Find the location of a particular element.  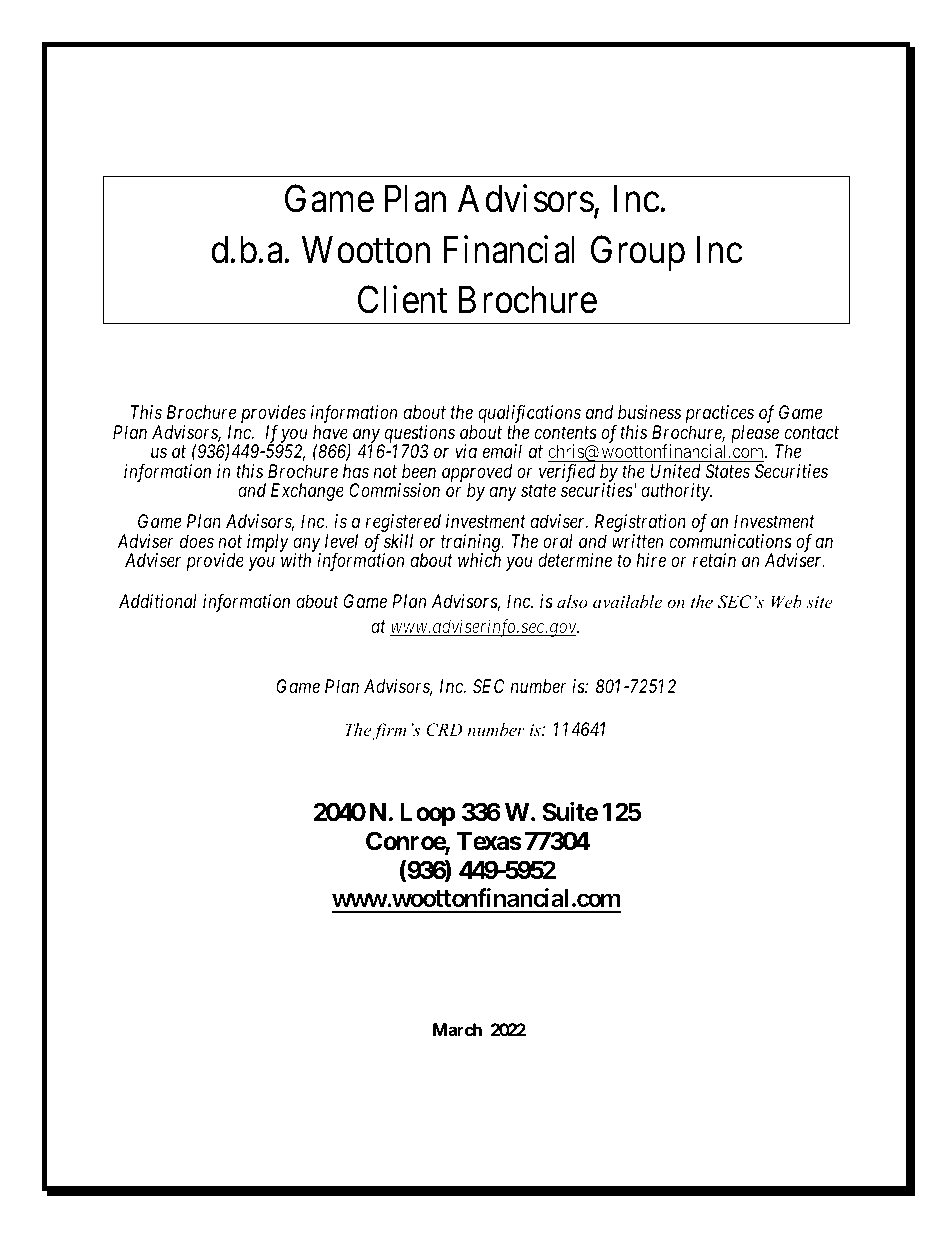

practices is located at coordinates (720, 415).
